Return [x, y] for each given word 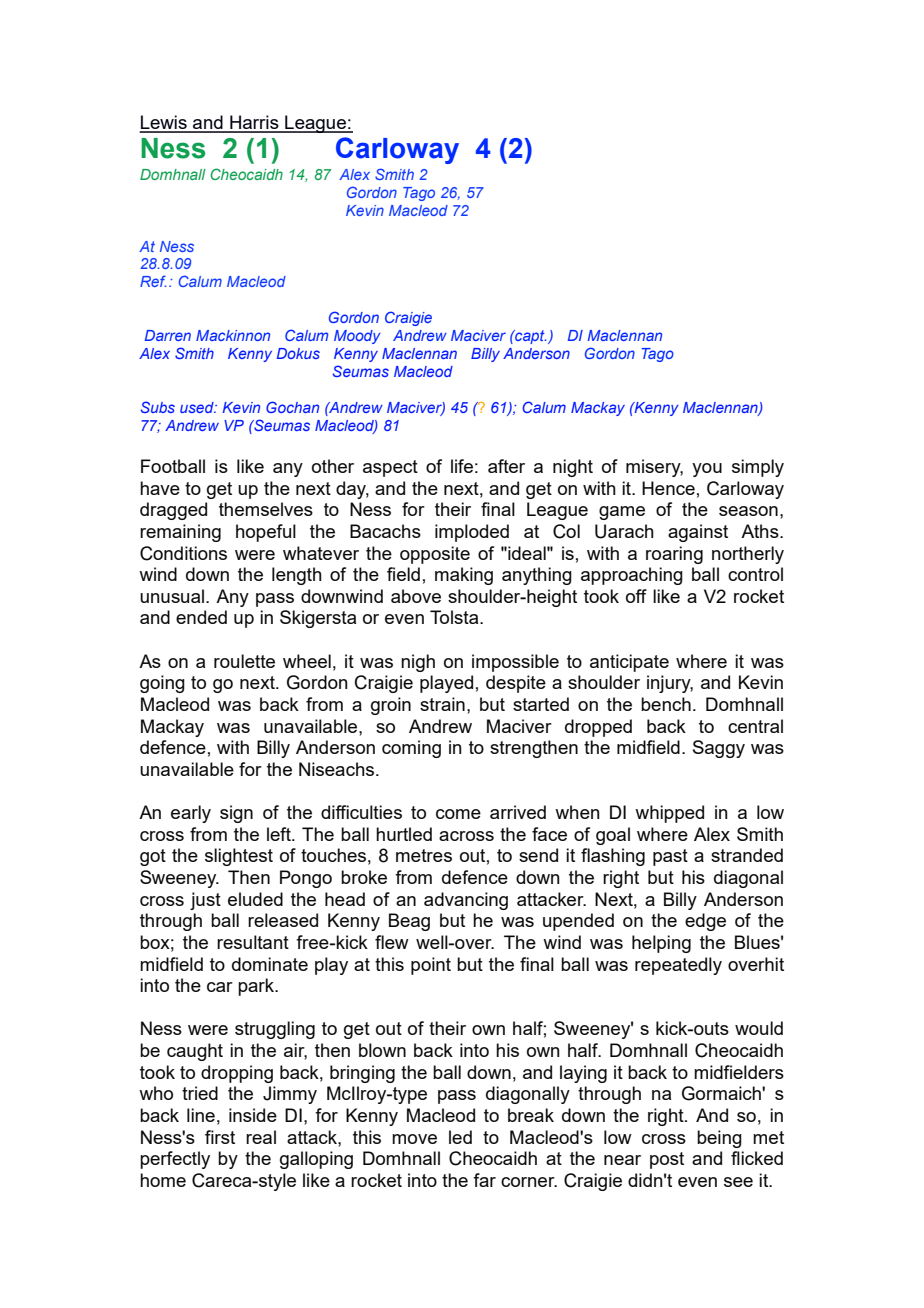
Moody [357, 337]
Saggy [719, 749]
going [162, 684]
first [220, 1137]
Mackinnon [233, 335]
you [707, 470]
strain [442, 704]
